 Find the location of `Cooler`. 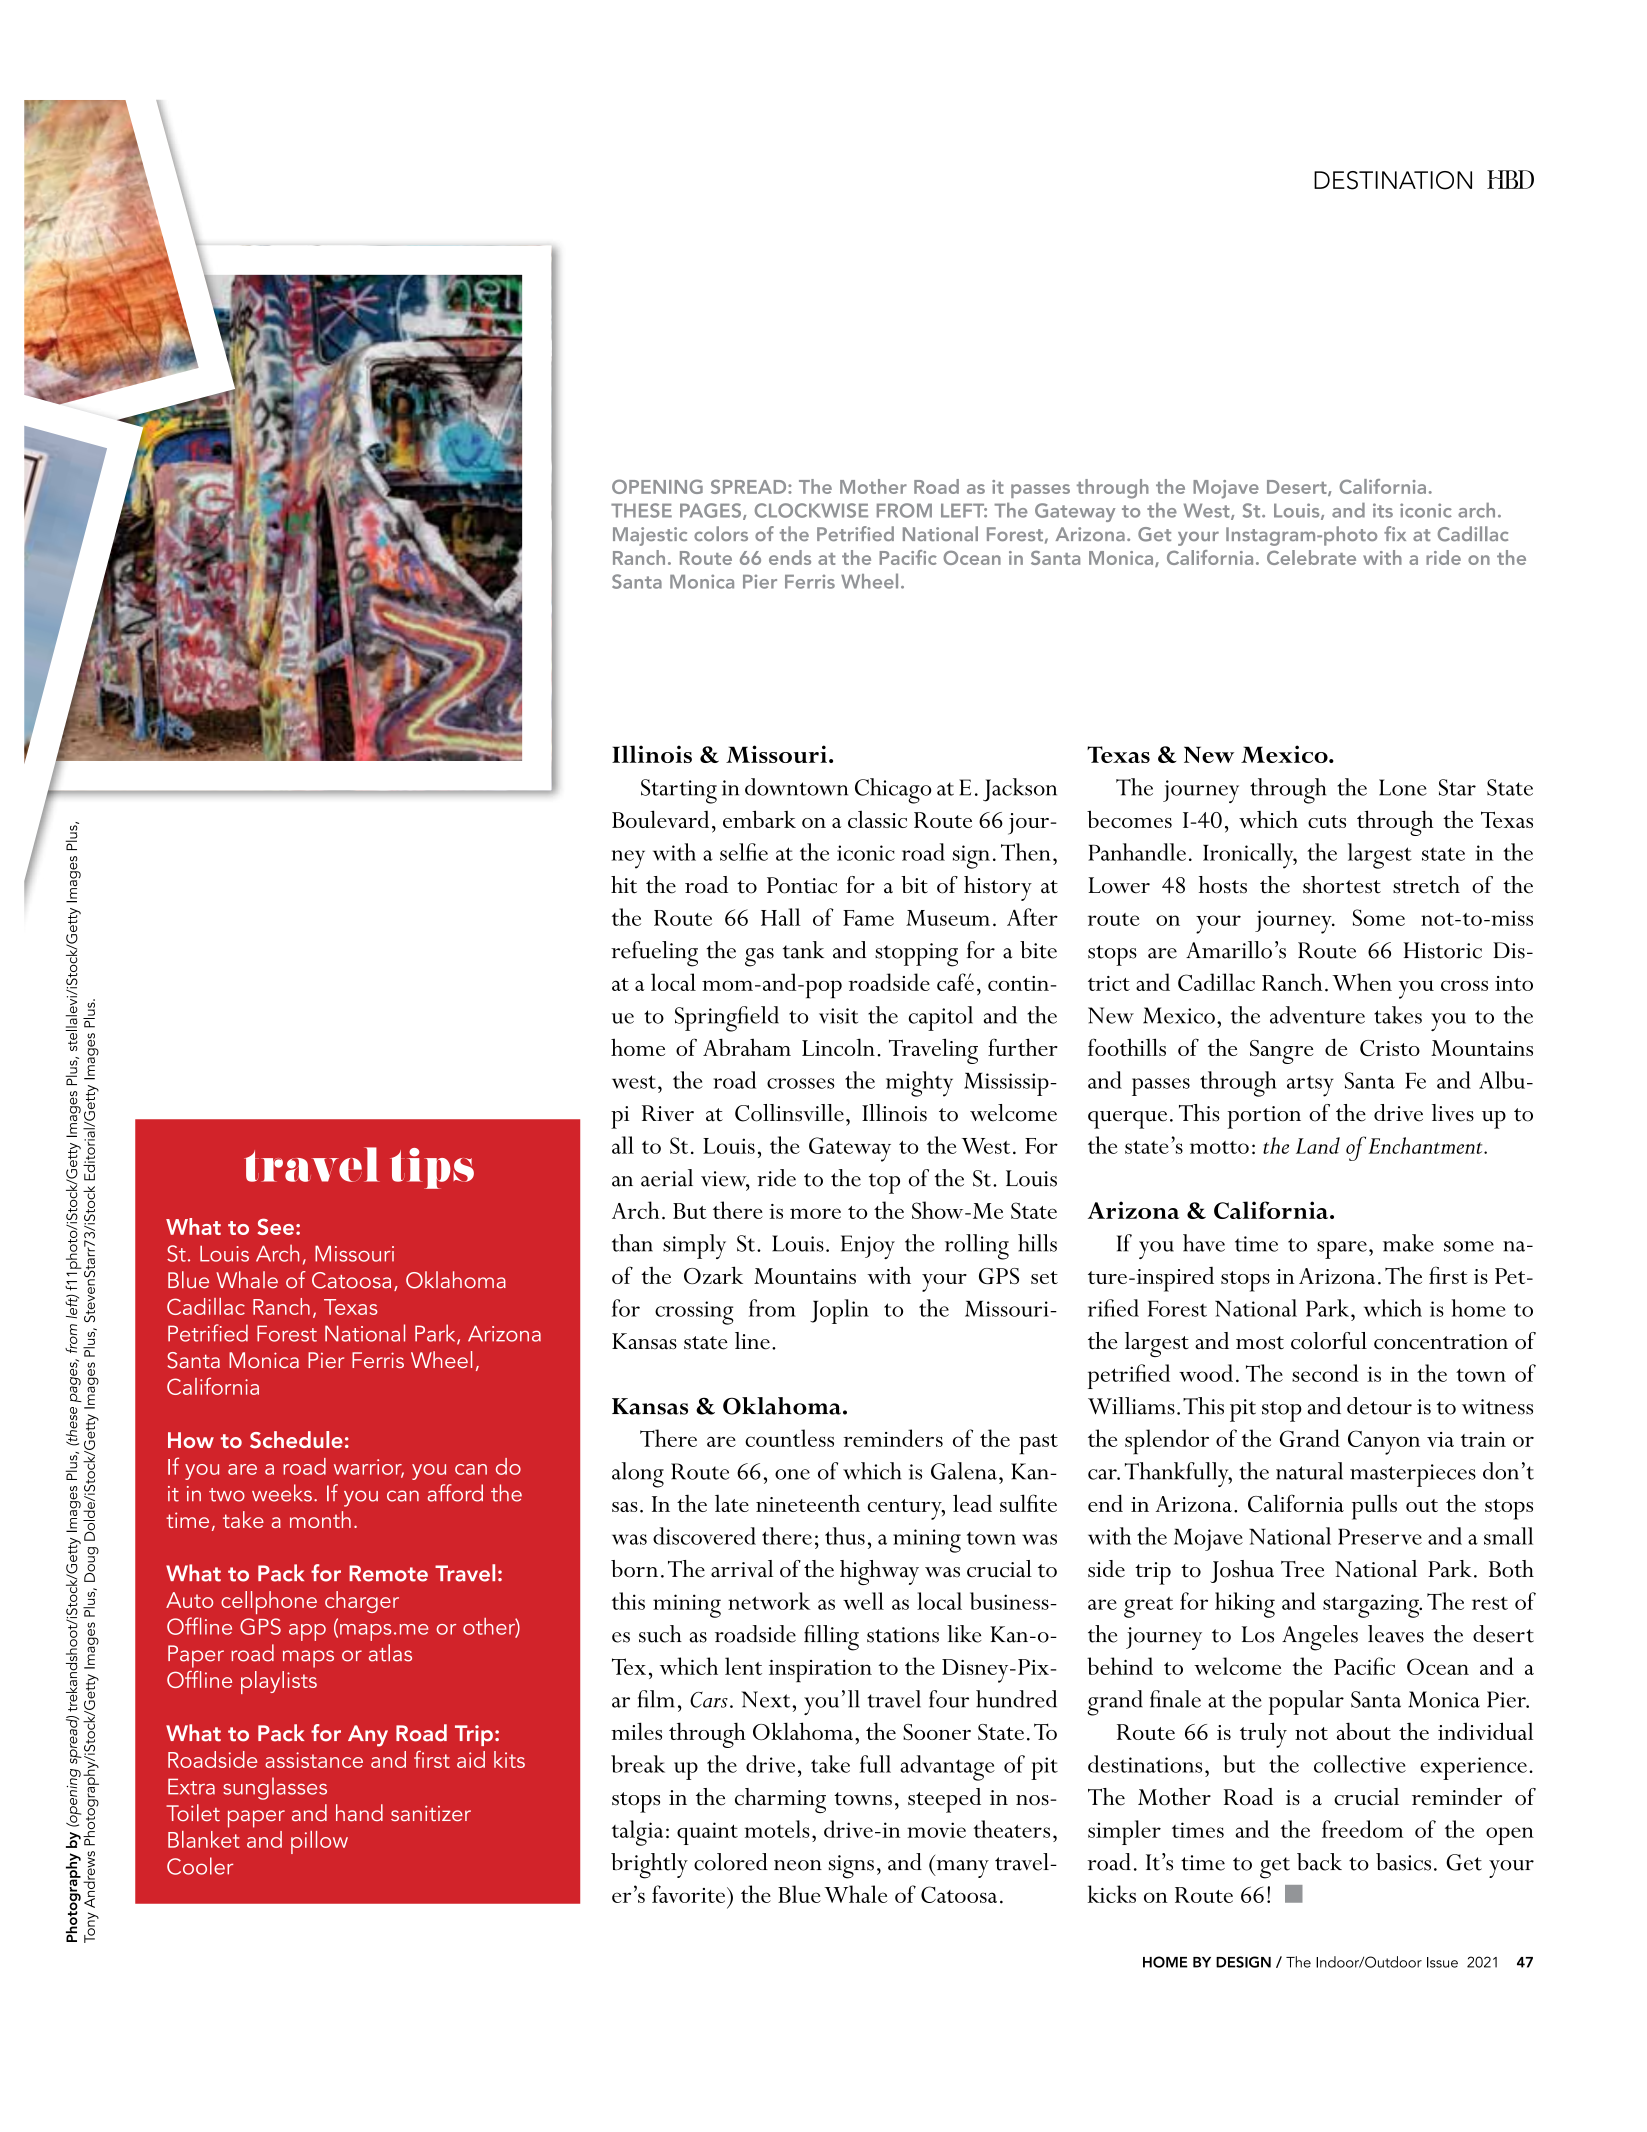

Cooler is located at coordinates (200, 1866).
